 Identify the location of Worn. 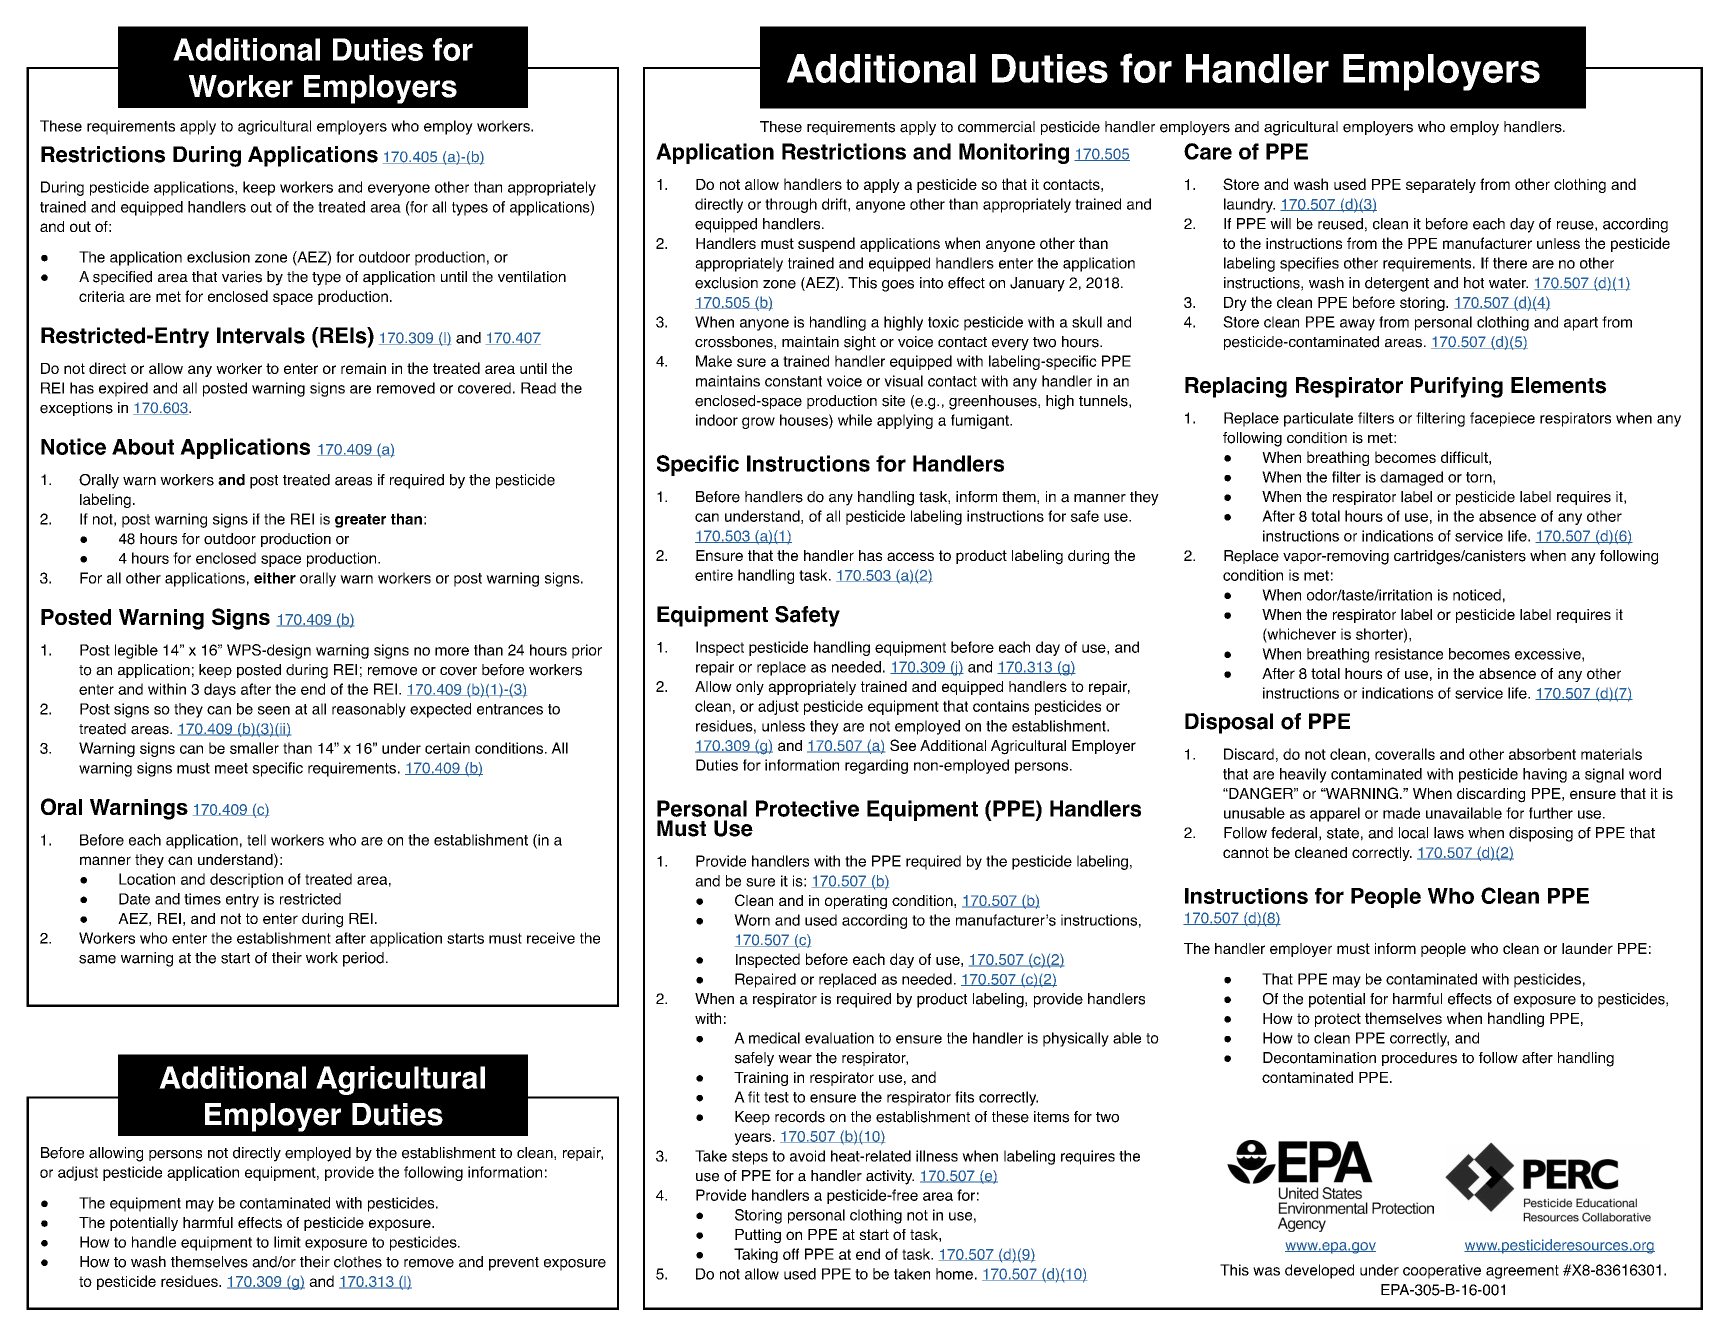
(752, 920).
